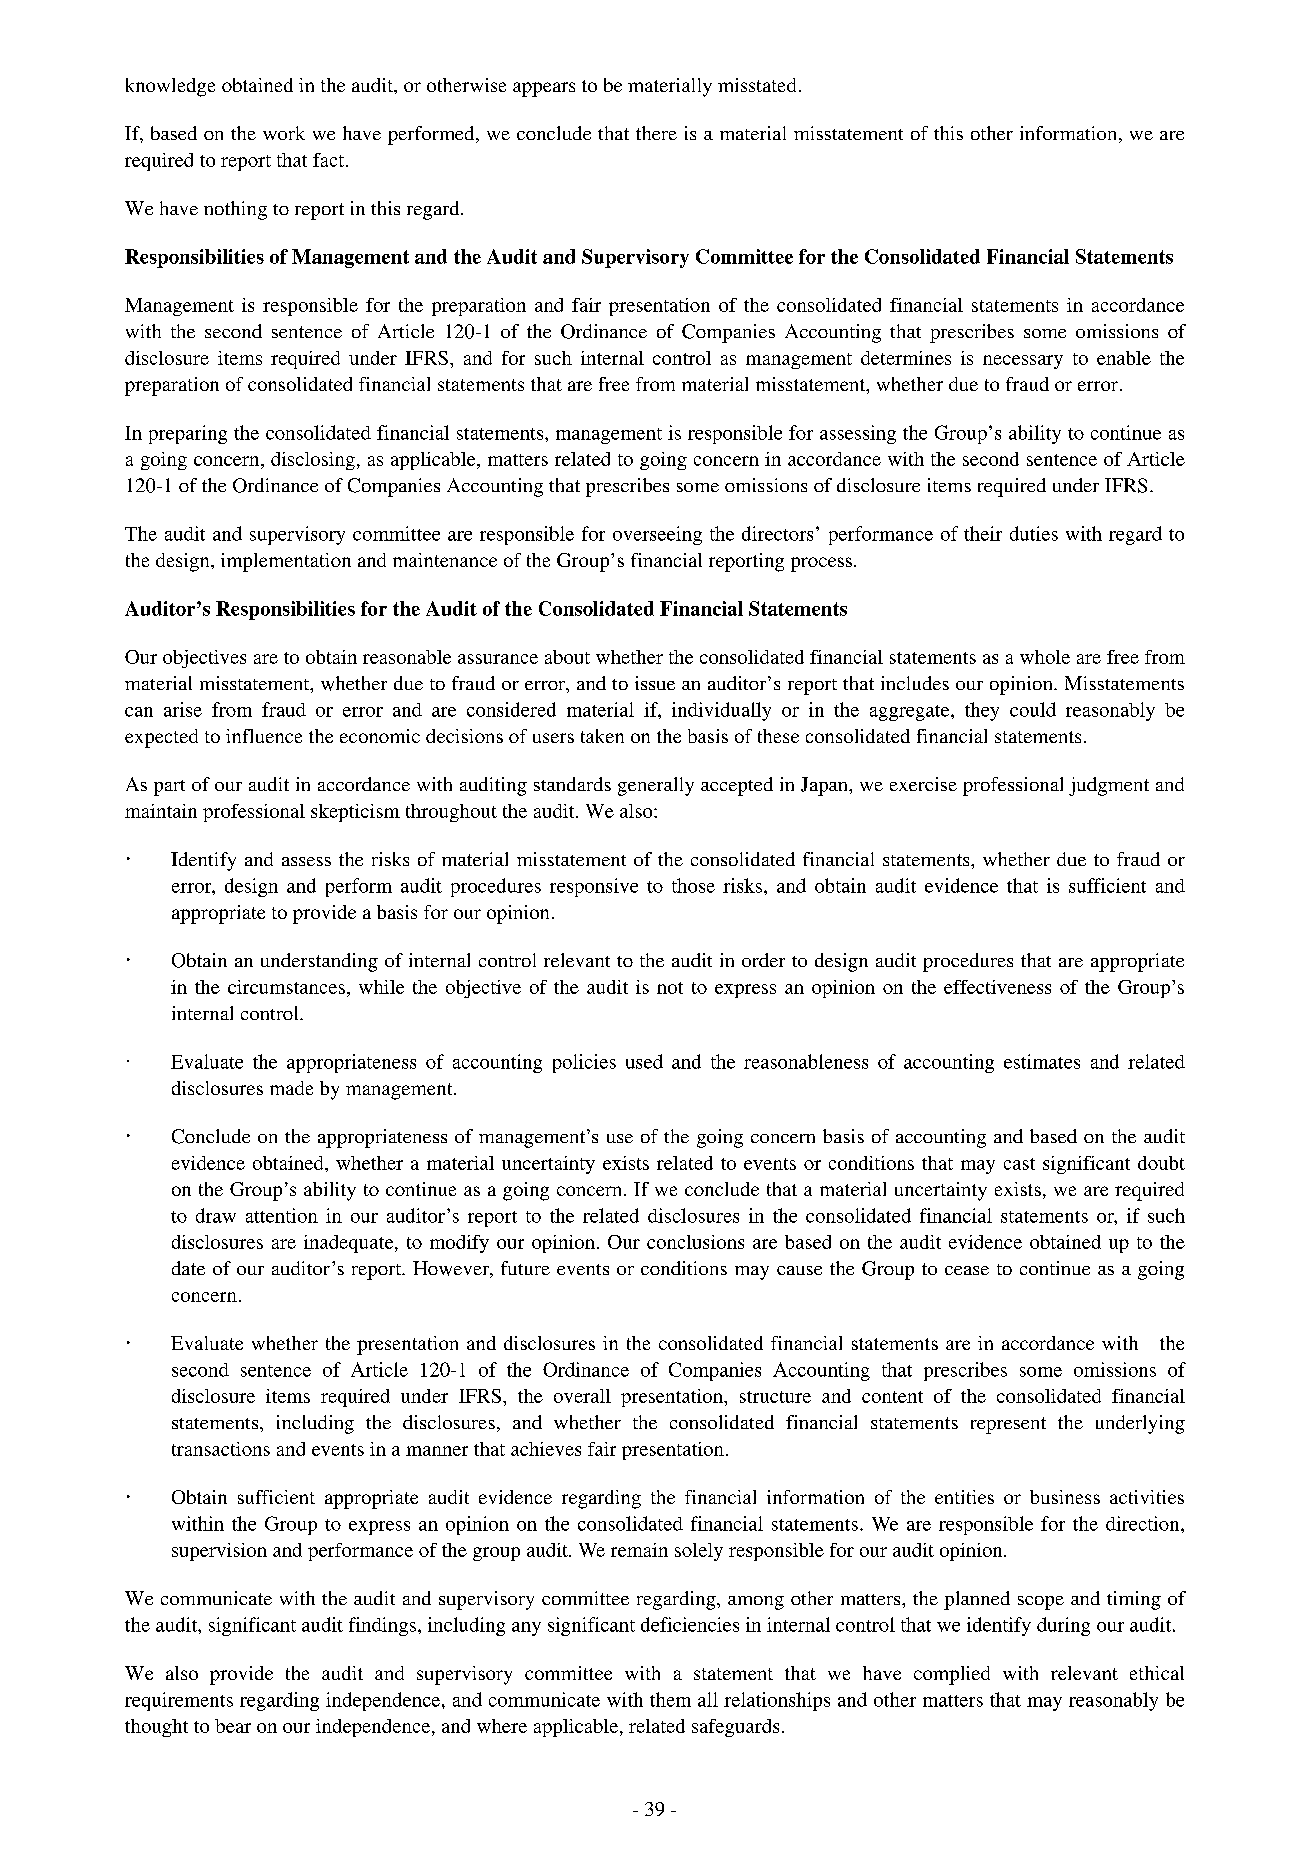 This image has width=1309, height=1852. Describe the element at coordinates (284, 133) in the image. I see `work` at that location.
